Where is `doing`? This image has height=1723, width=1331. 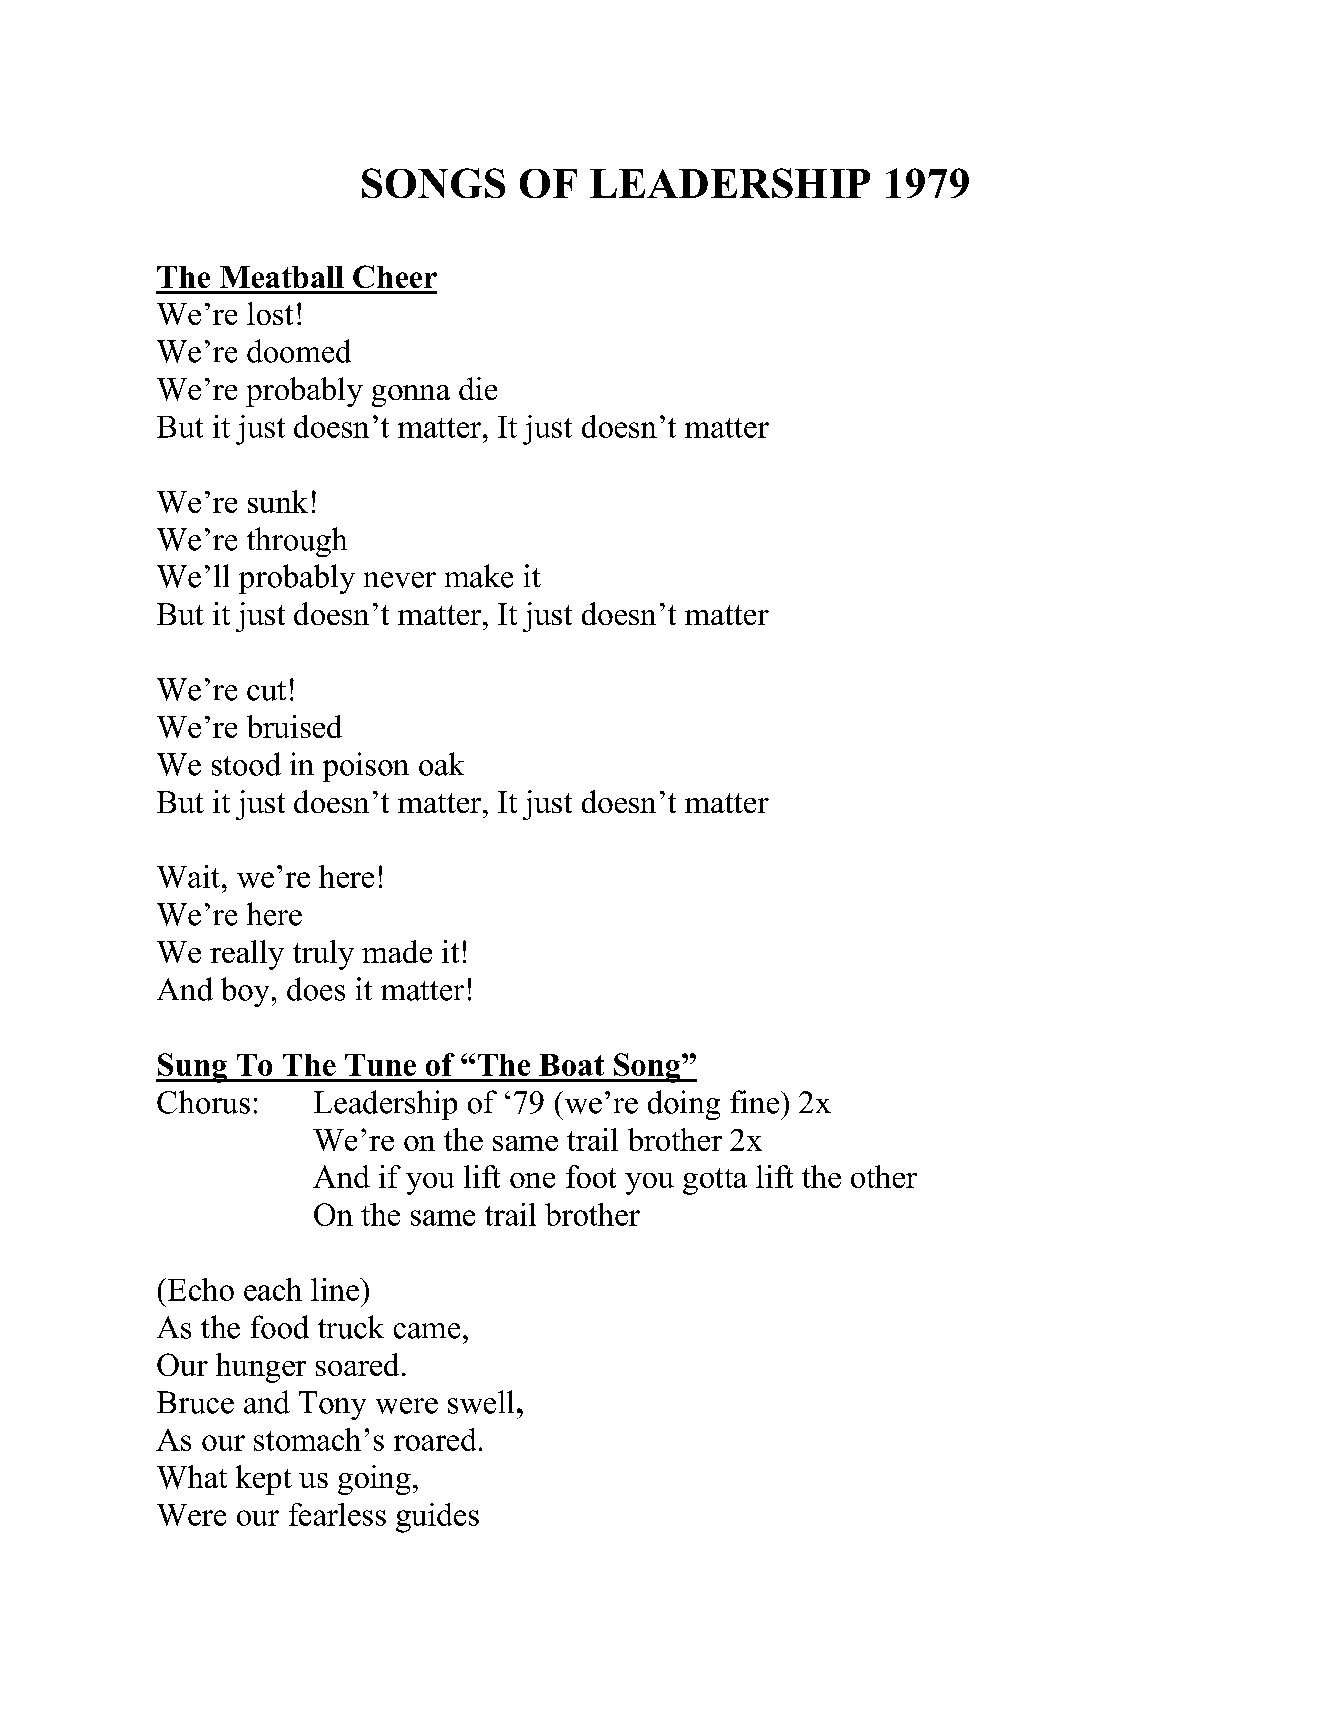 doing is located at coordinates (684, 1105).
